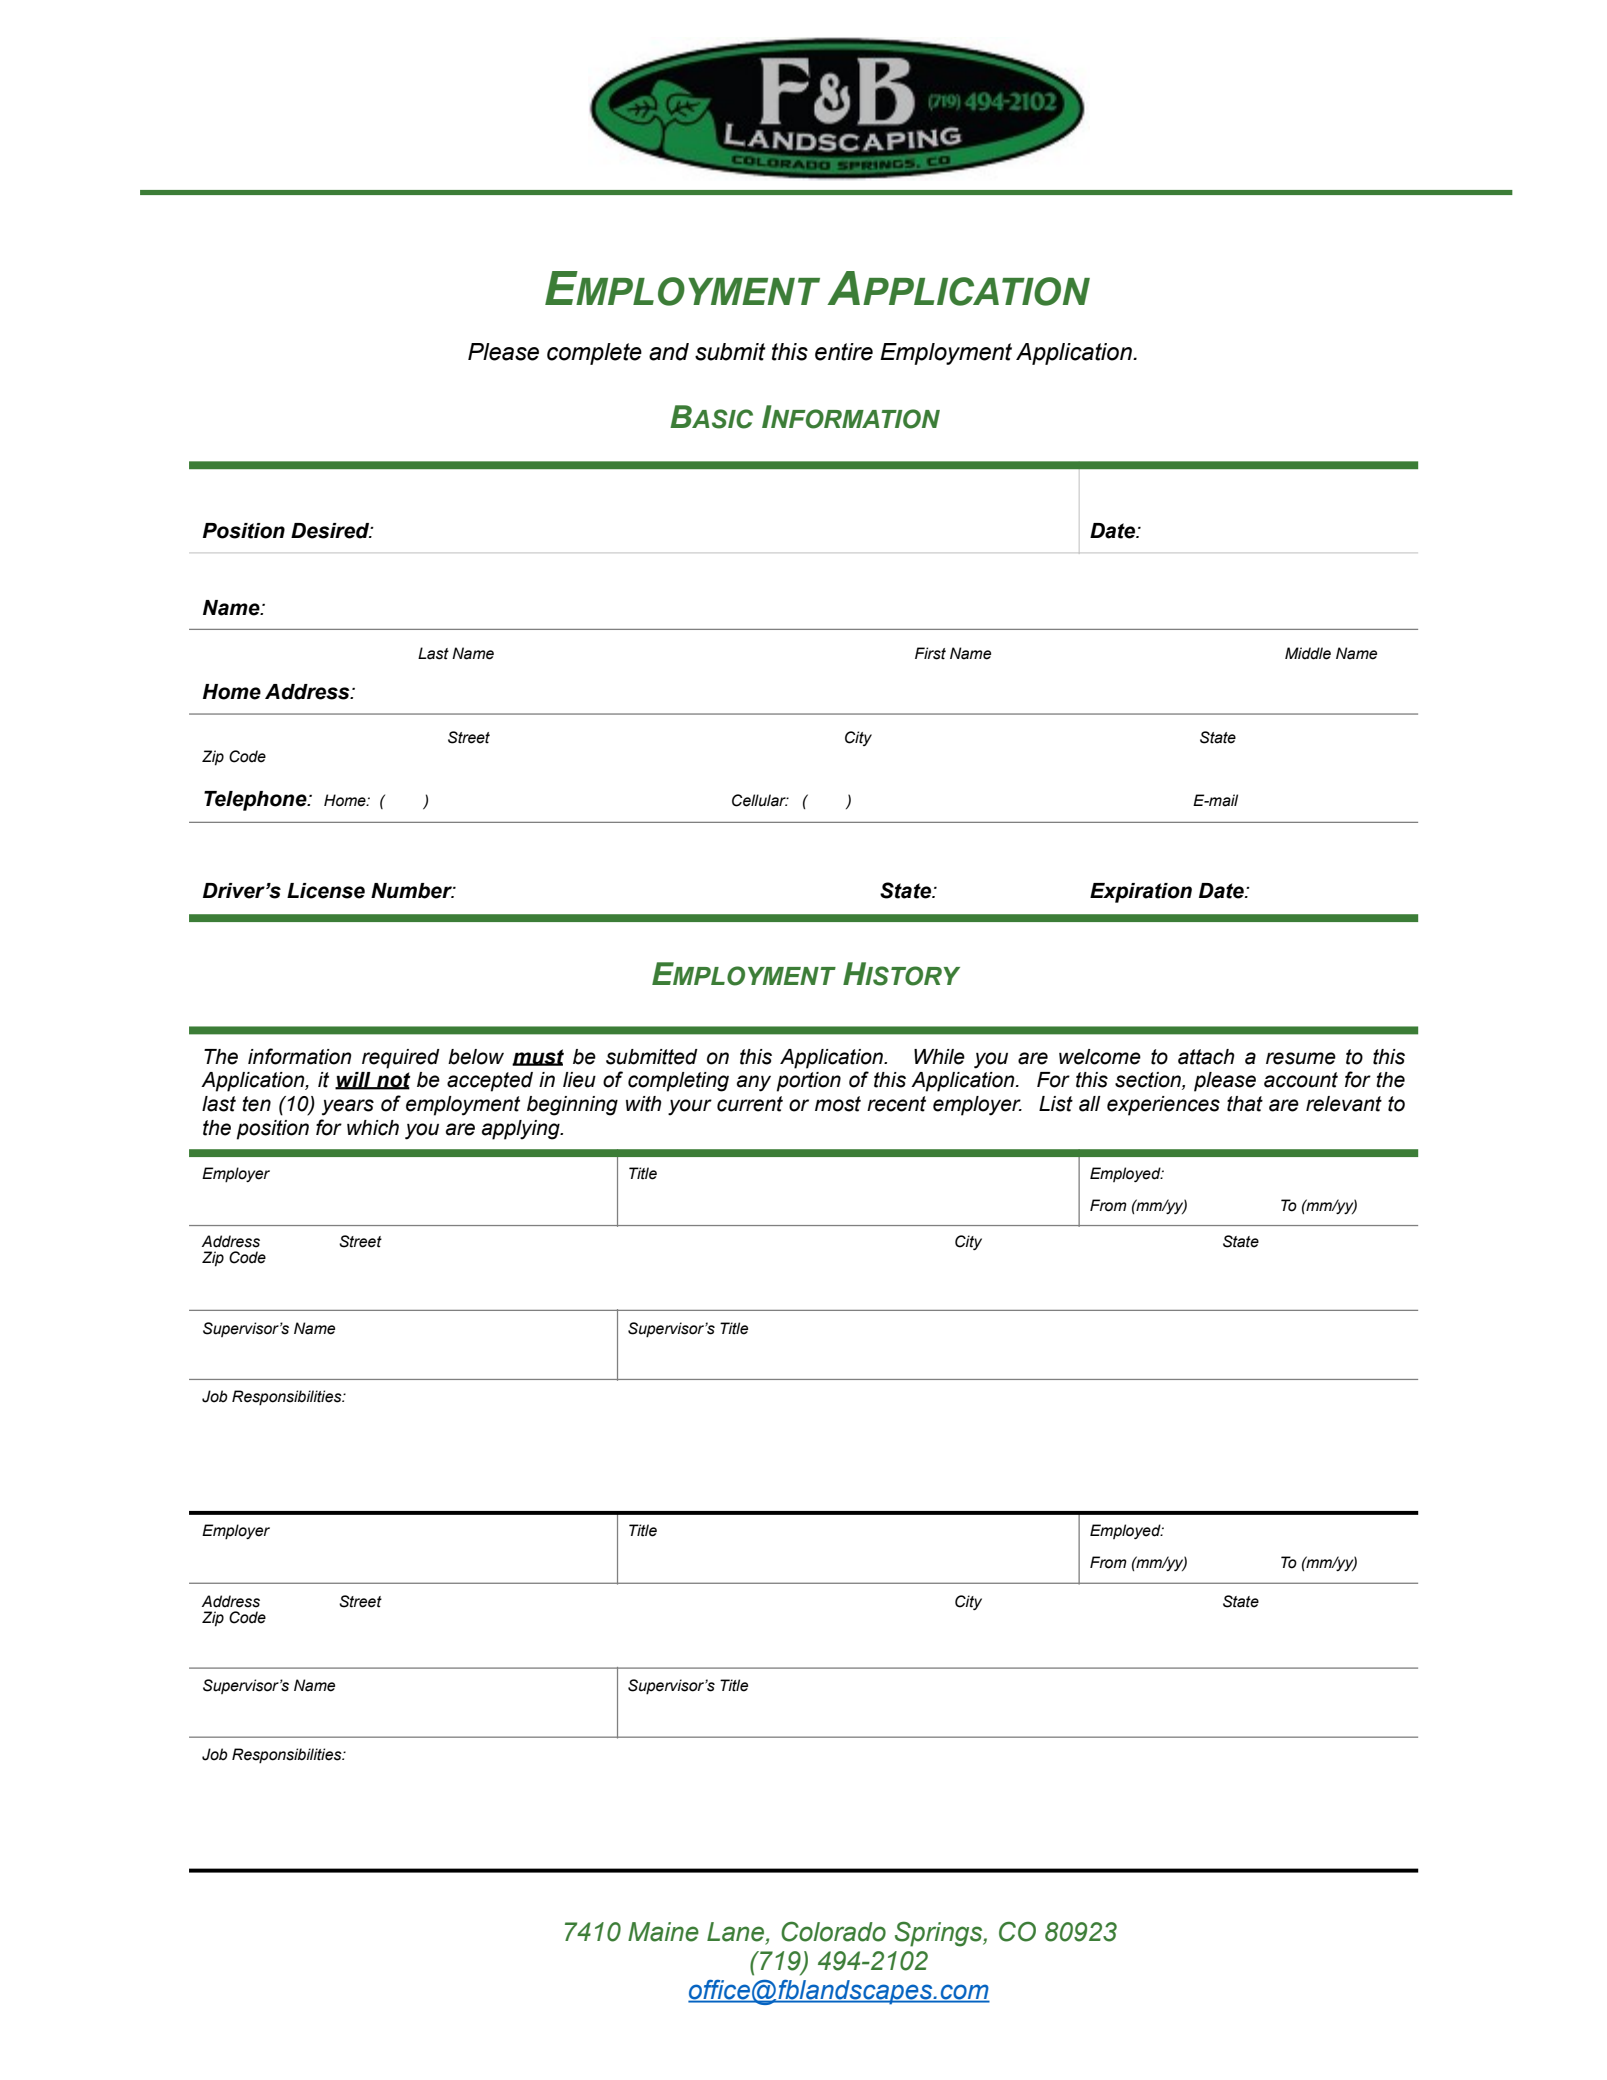 The image size is (1607, 2080). I want to click on Middle, so click(1308, 653).
